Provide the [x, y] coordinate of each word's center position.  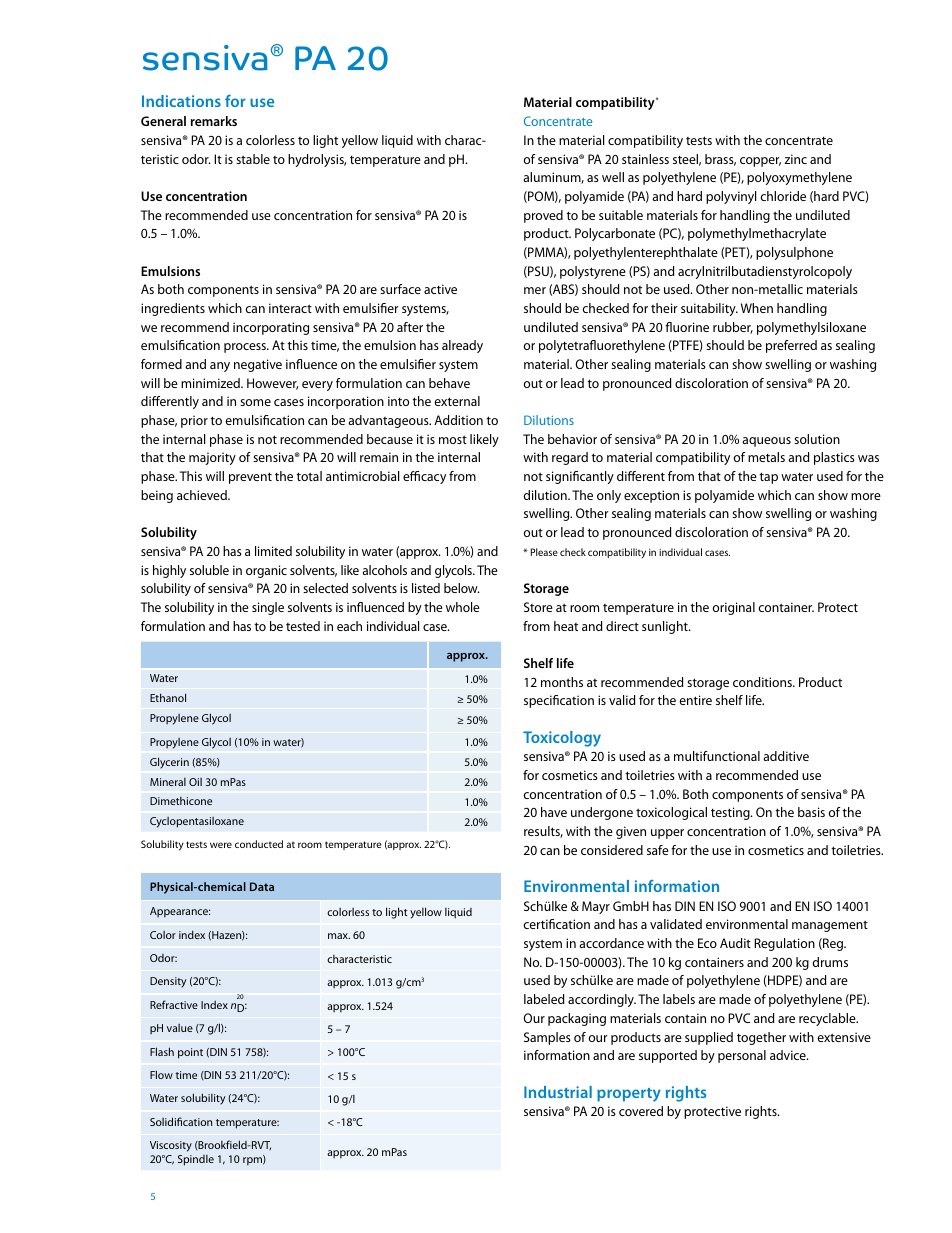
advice [789, 1055]
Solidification [181, 1121]
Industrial [558, 1092]
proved [543, 216]
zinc [795, 159]
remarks [214, 121]
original [734, 608]
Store [538, 607]
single [268, 608]
